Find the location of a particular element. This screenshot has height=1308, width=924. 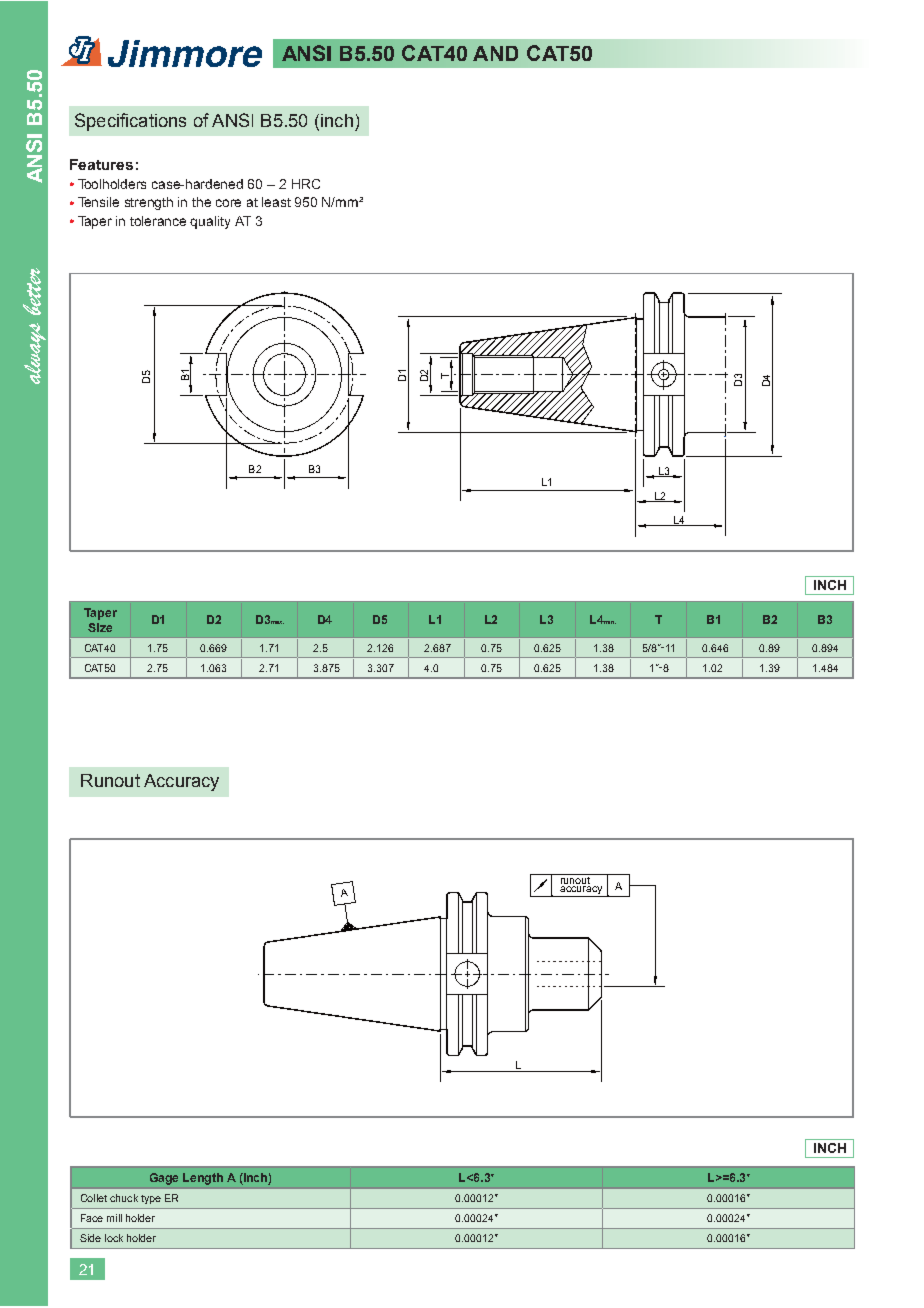

HRC is located at coordinates (306, 184).
